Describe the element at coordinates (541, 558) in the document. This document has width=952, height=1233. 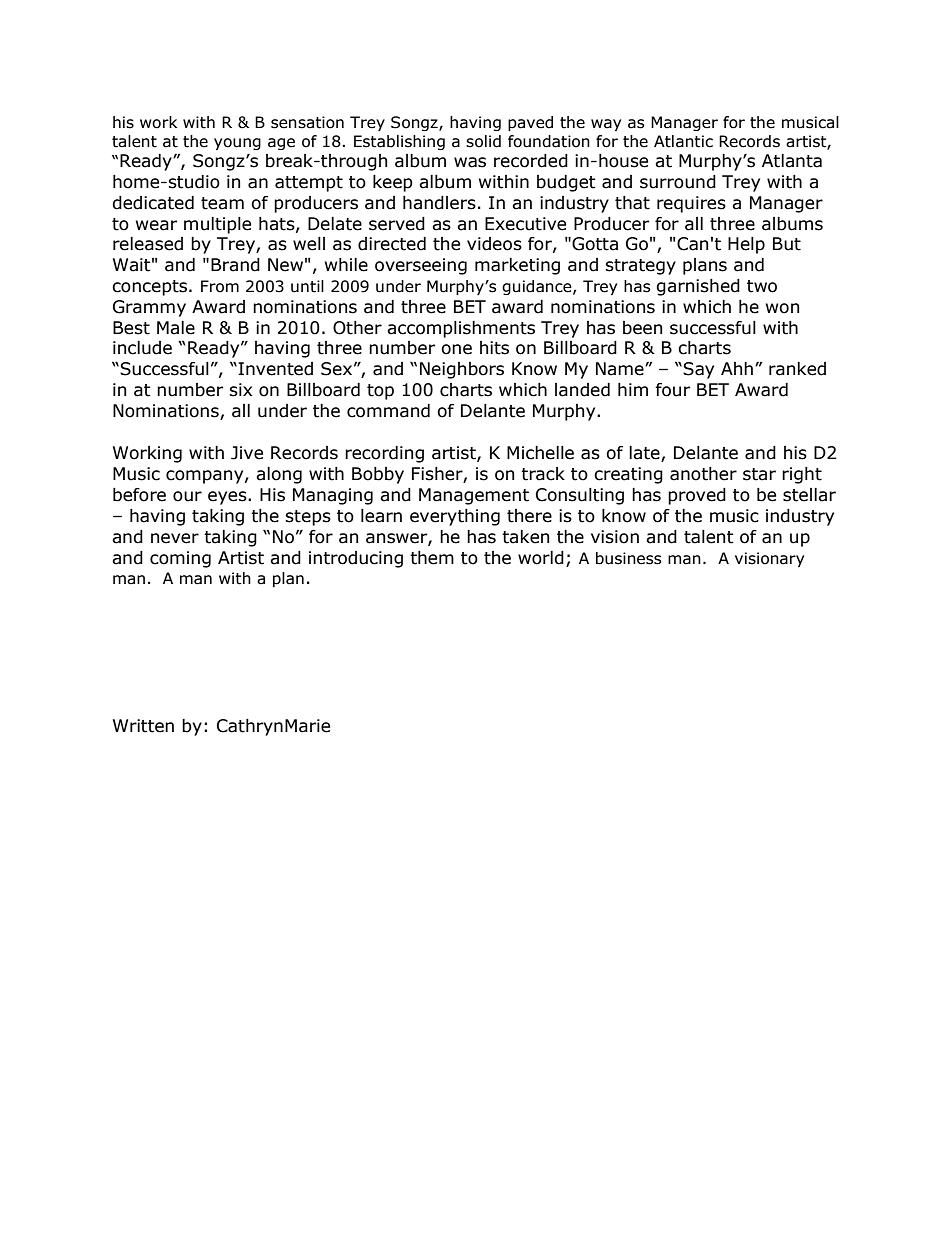
I see `world` at that location.
